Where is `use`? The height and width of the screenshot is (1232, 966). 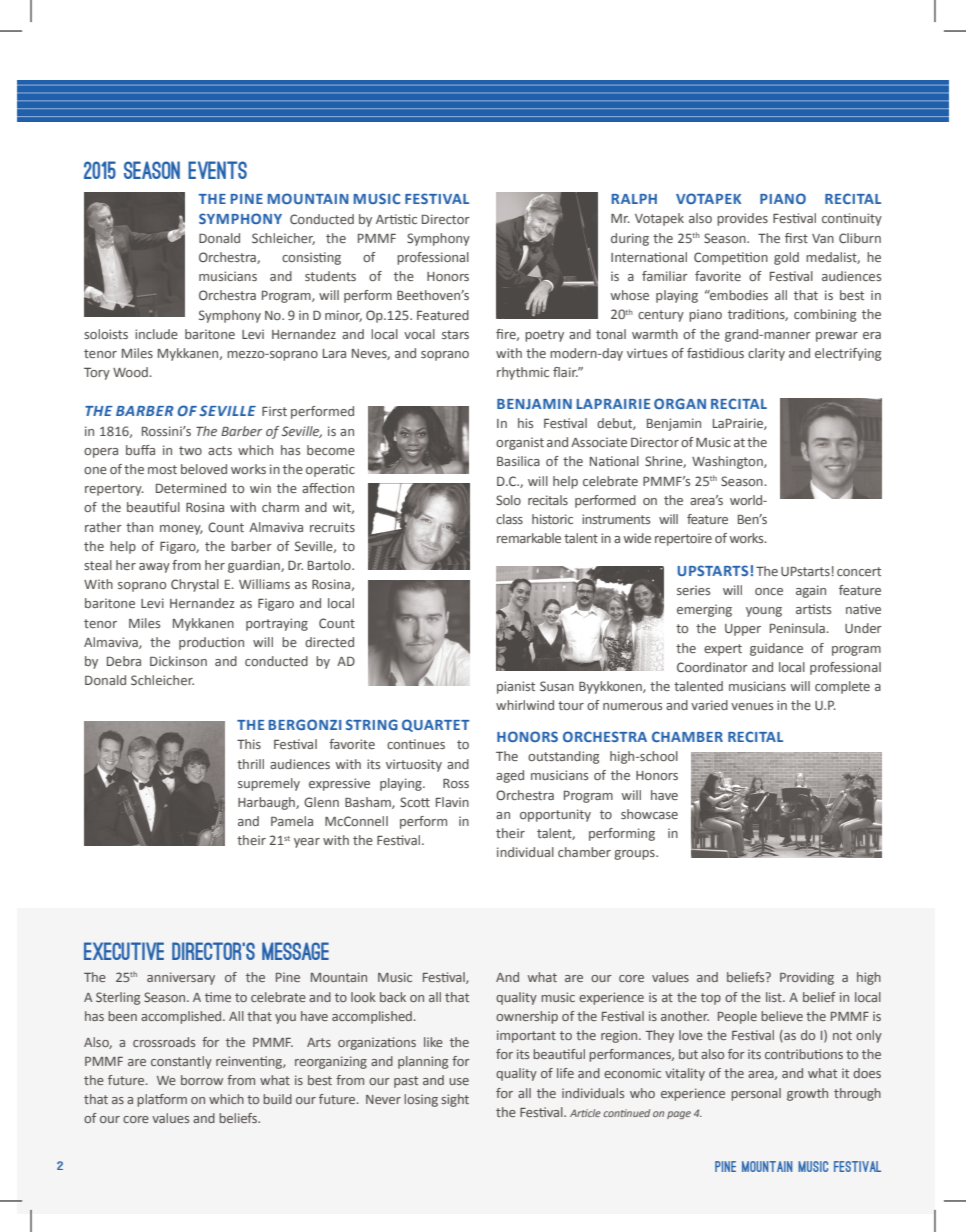
use is located at coordinates (459, 1081).
